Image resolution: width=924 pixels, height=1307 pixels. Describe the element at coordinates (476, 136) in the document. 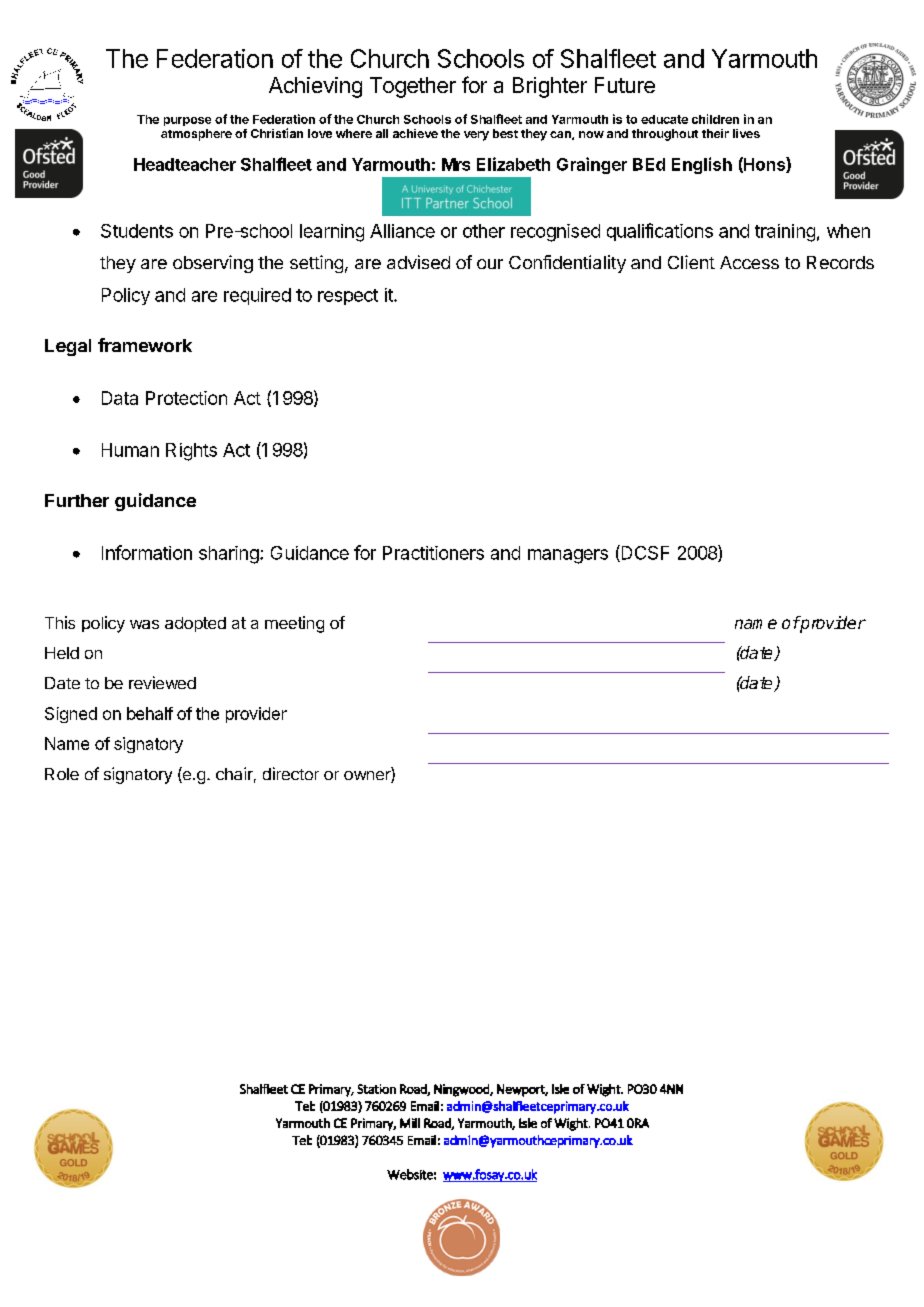

I see `very` at that location.
